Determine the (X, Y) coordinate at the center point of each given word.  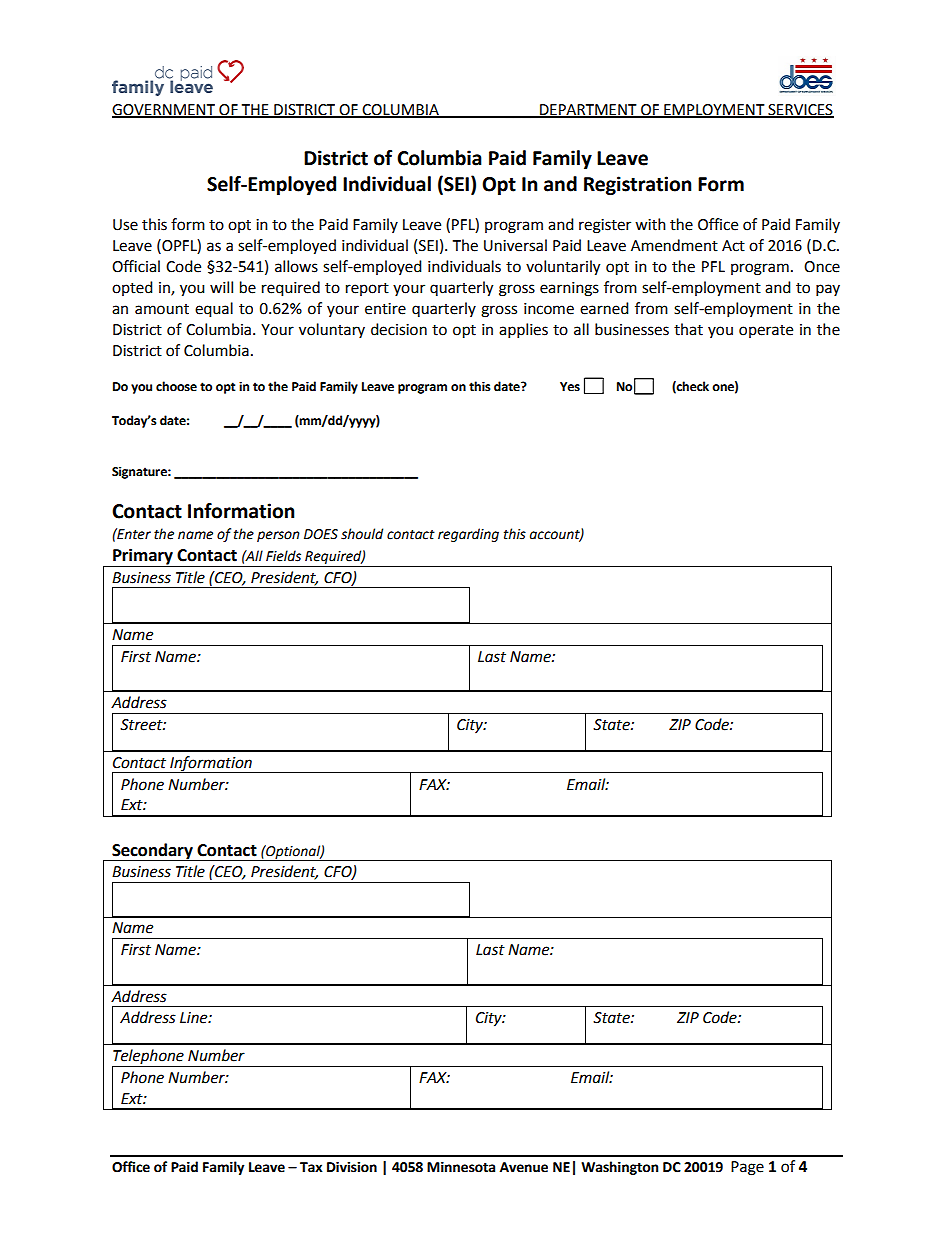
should (362, 534)
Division (352, 1167)
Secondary (152, 852)
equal (214, 310)
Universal (515, 245)
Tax (311, 1167)
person (278, 536)
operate (766, 331)
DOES (321, 534)
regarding (468, 535)
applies (523, 331)
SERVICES (800, 110)
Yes (570, 387)
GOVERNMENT (164, 110)
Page (747, 1168)
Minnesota (461, 1167)
